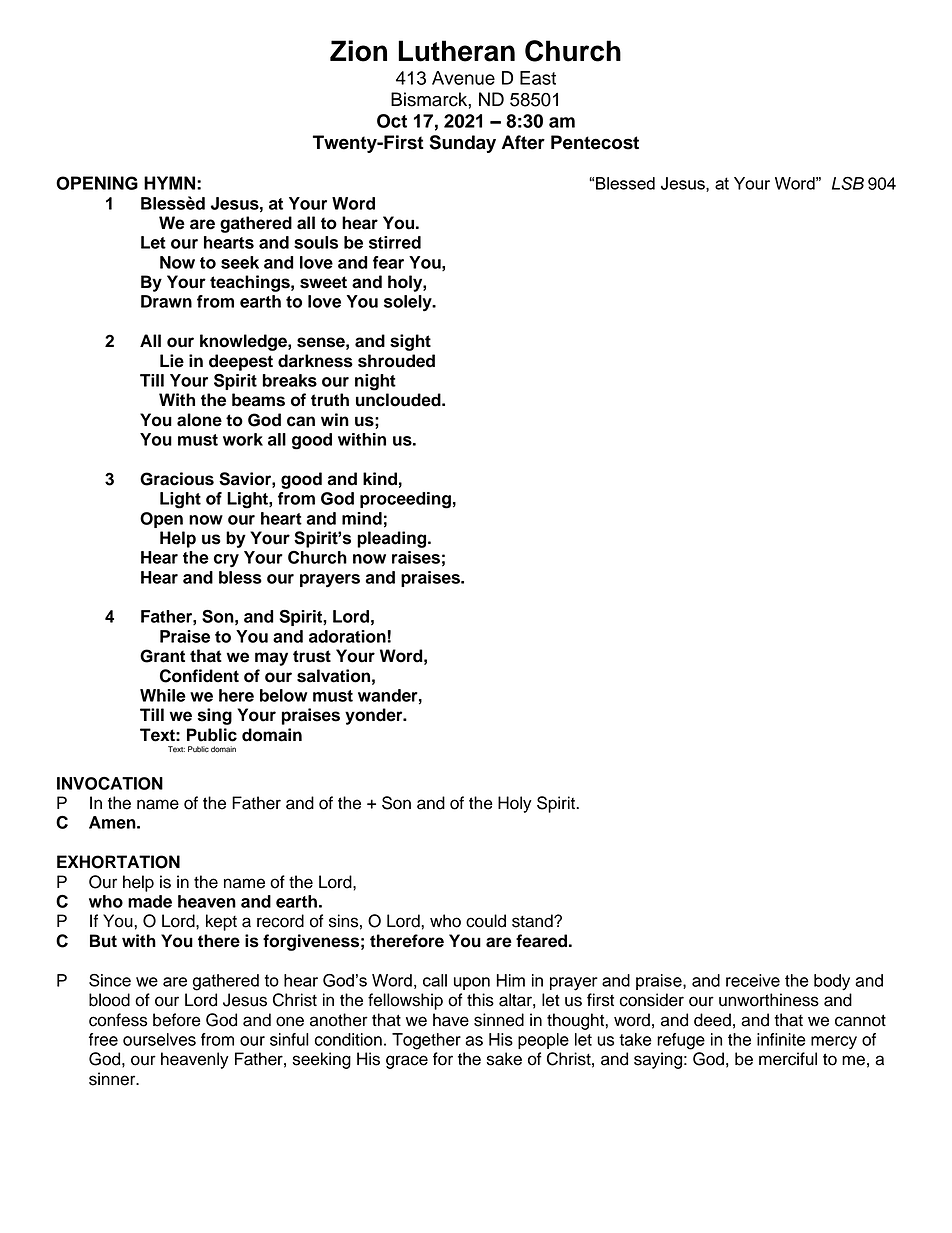  Describe the element at coordinates (463, 78) in the screenshot. I see `Avenue` at that location.
